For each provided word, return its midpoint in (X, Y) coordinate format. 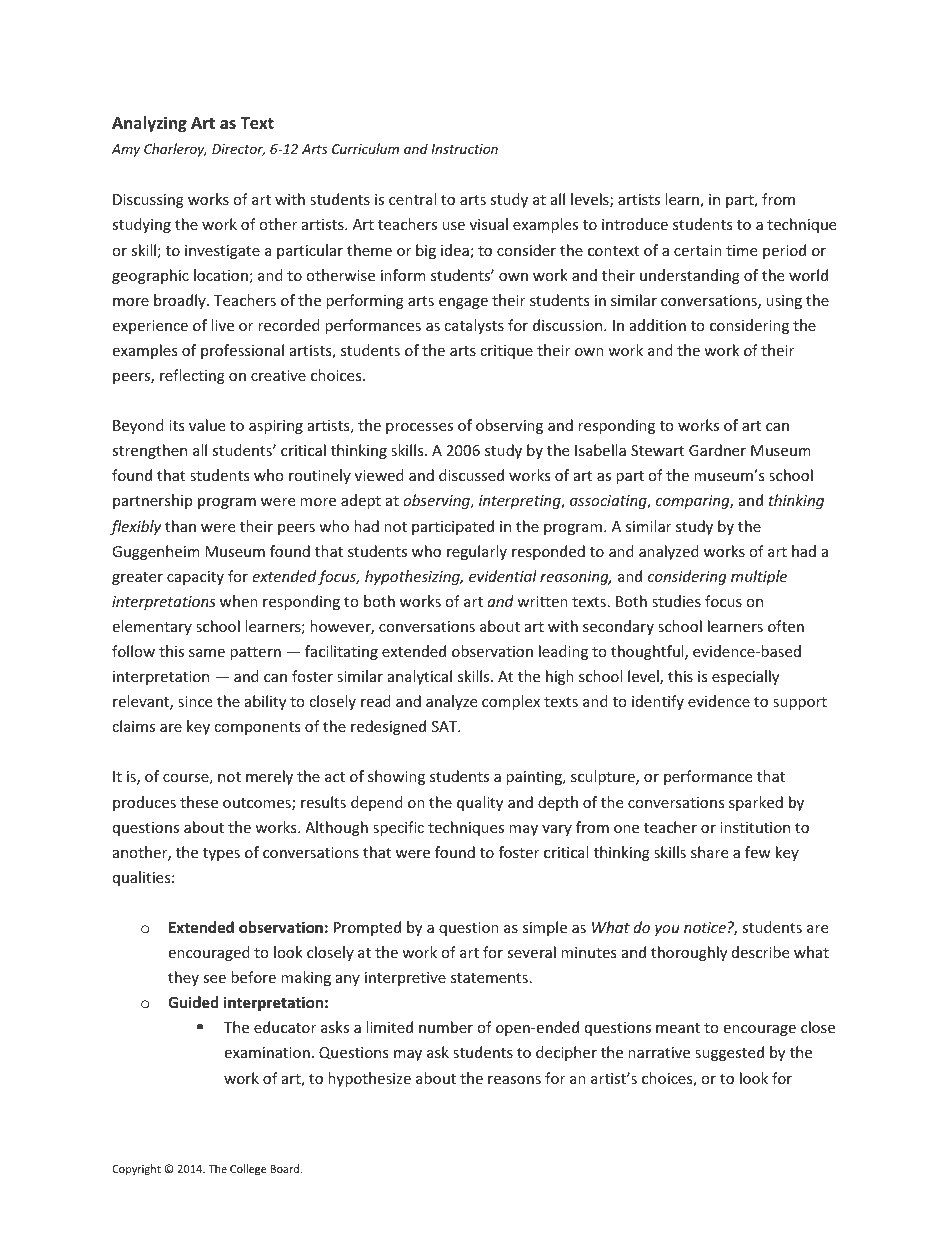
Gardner (717, 450)
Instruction (464, 149)
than (180, 526)
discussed (471, 475)
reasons (514, 1080)
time (741, 250)
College (248, 1170)
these (199, 802)
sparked (756, 803)
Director (238, 150)
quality (480, 803)
